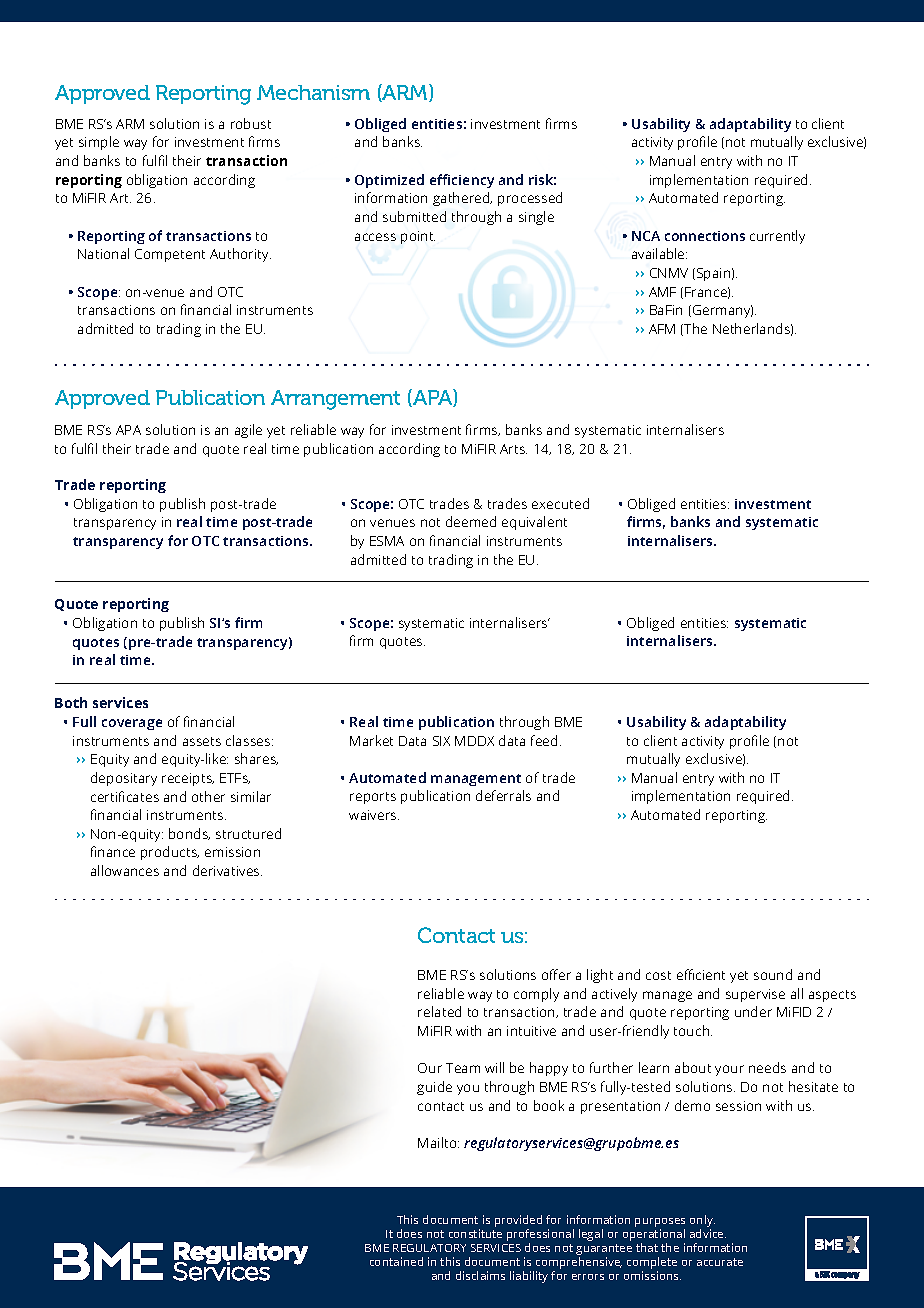 This image has width=924, height=1308. I want to click on contained, so click(396, 1261).
